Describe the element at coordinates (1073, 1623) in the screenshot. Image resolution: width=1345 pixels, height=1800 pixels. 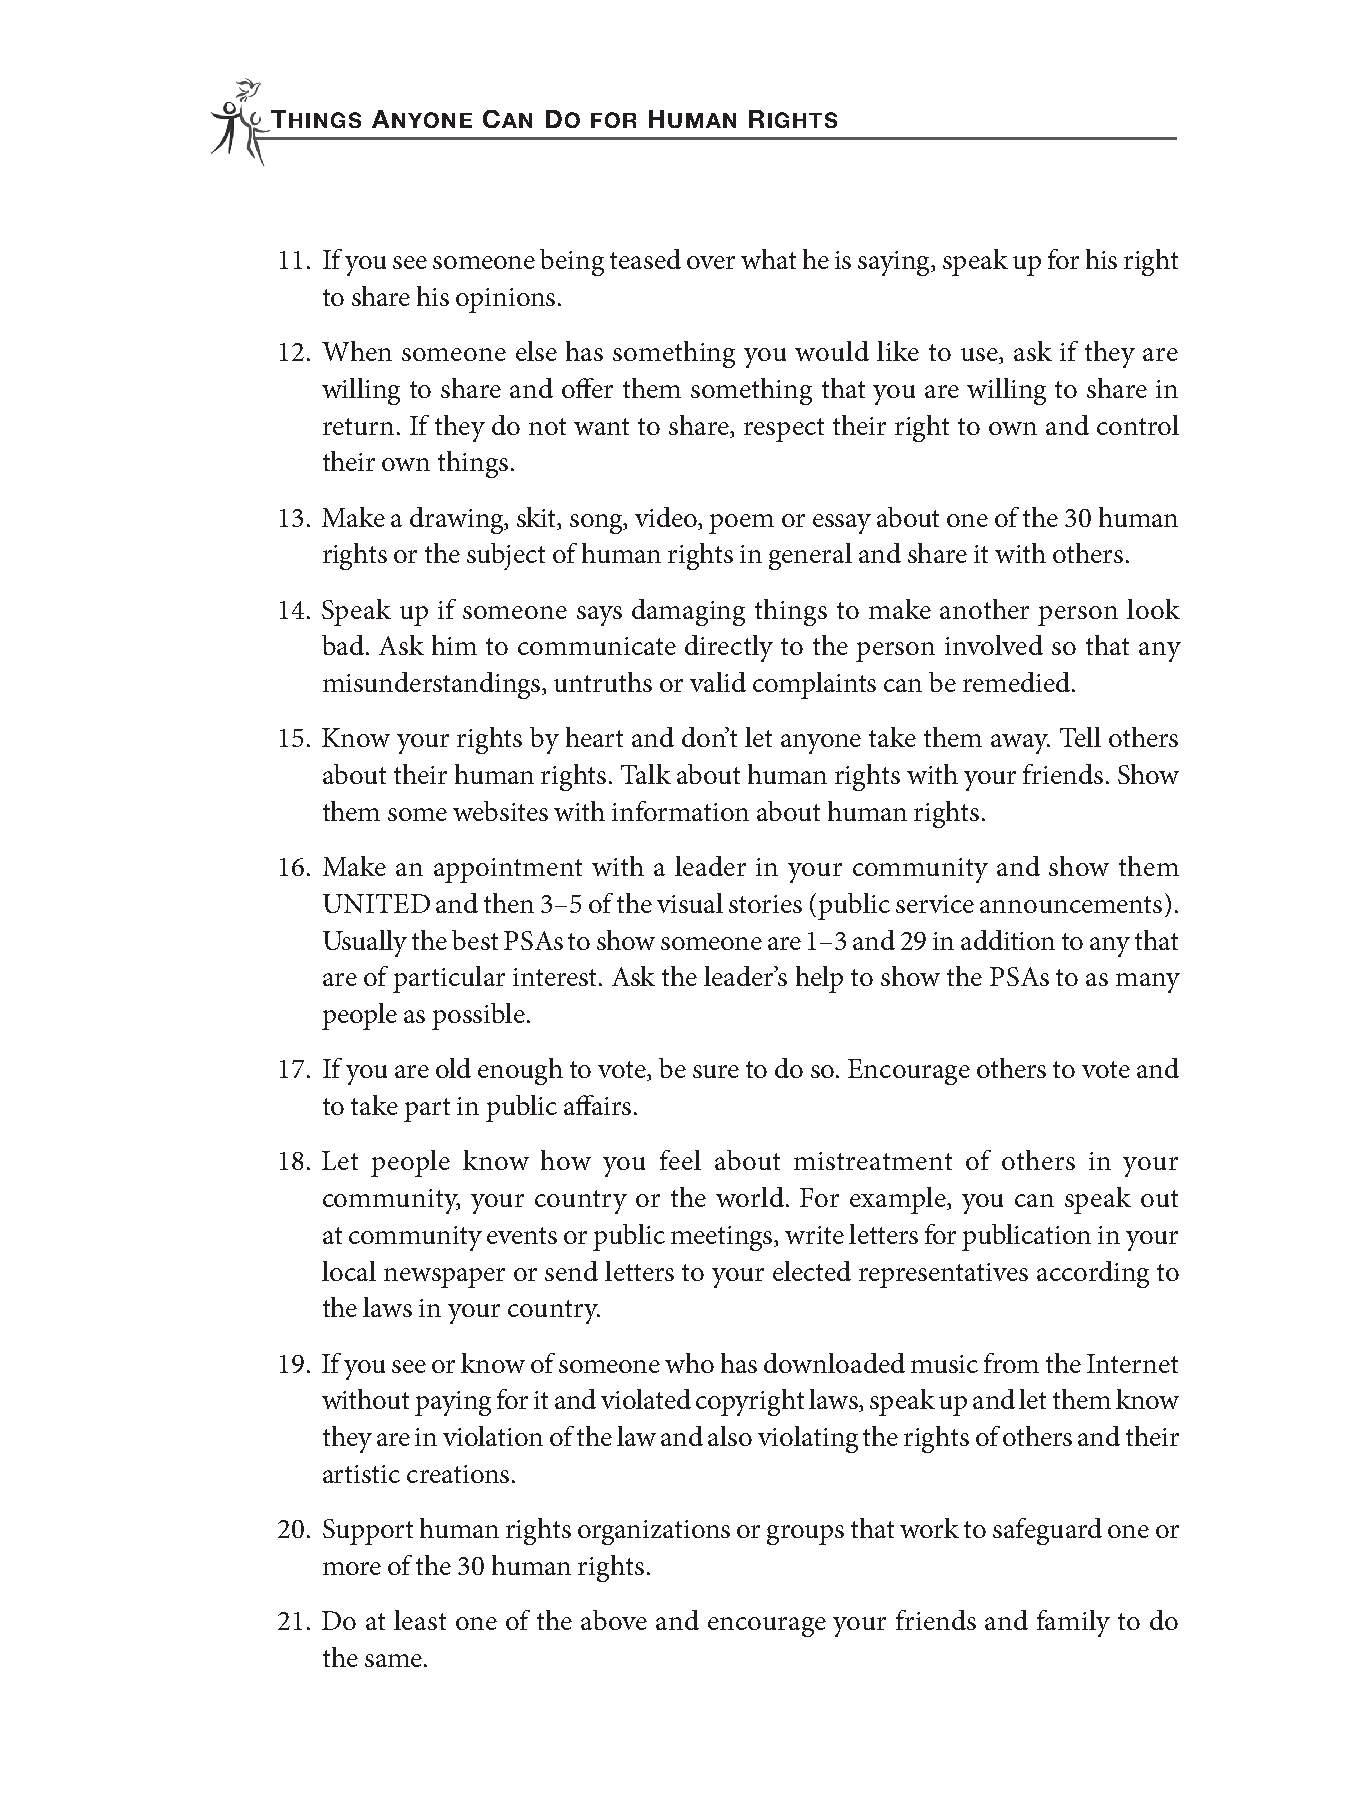
I see `family` at that location.
